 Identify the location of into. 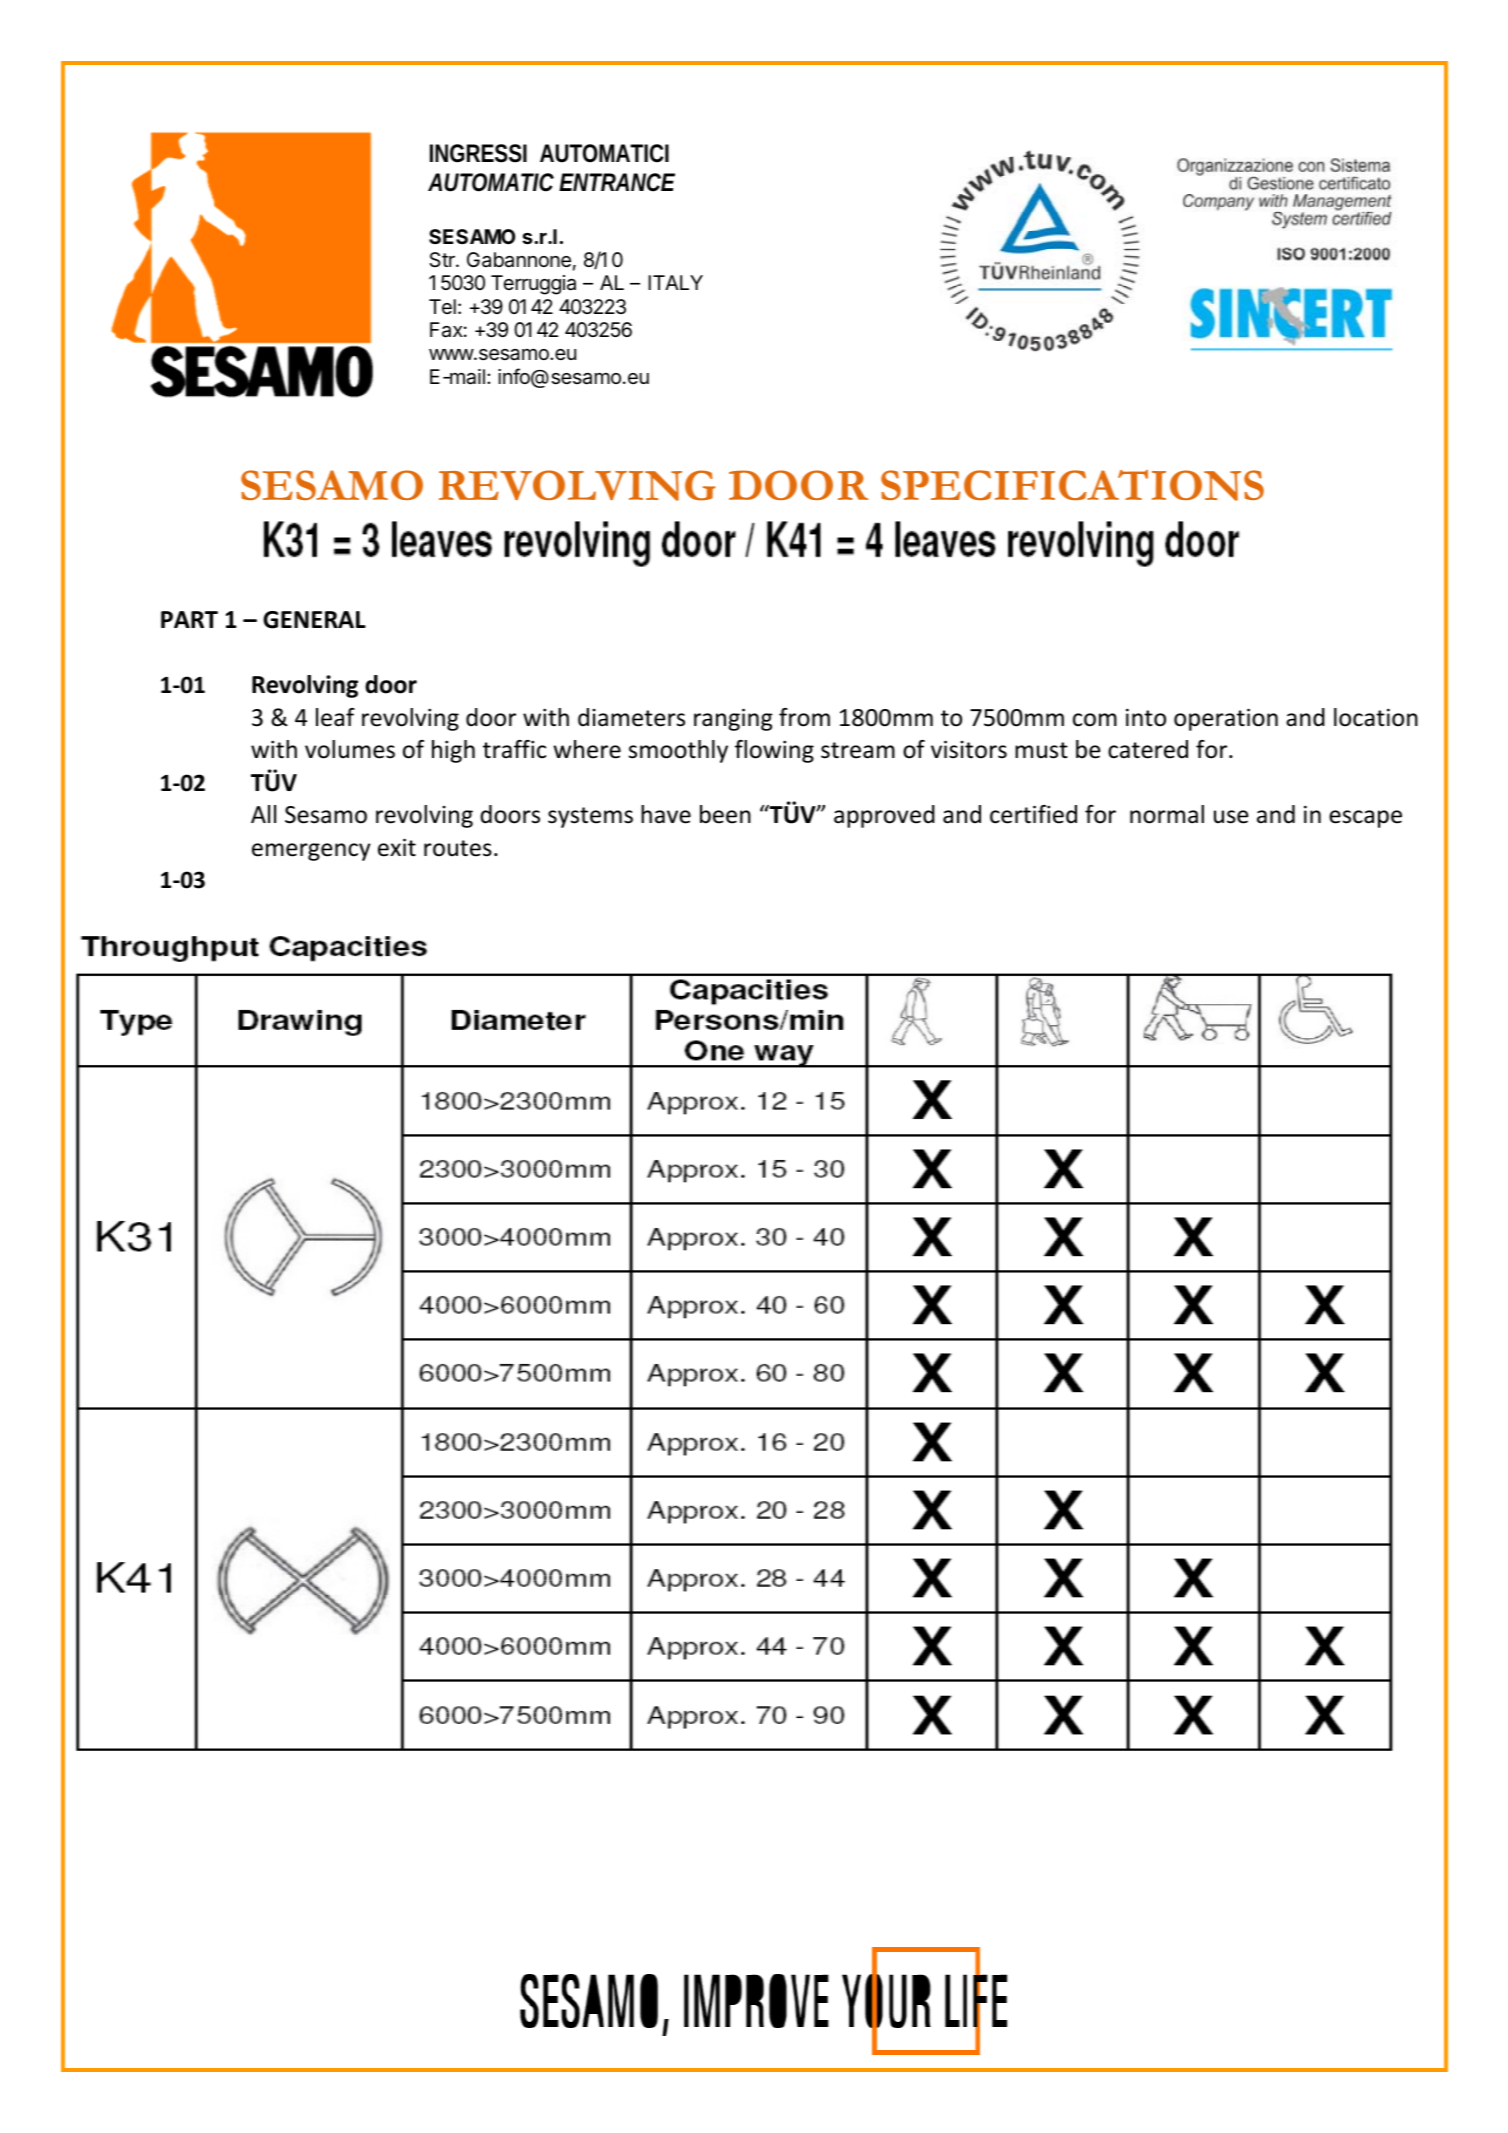
(1146, 717).
